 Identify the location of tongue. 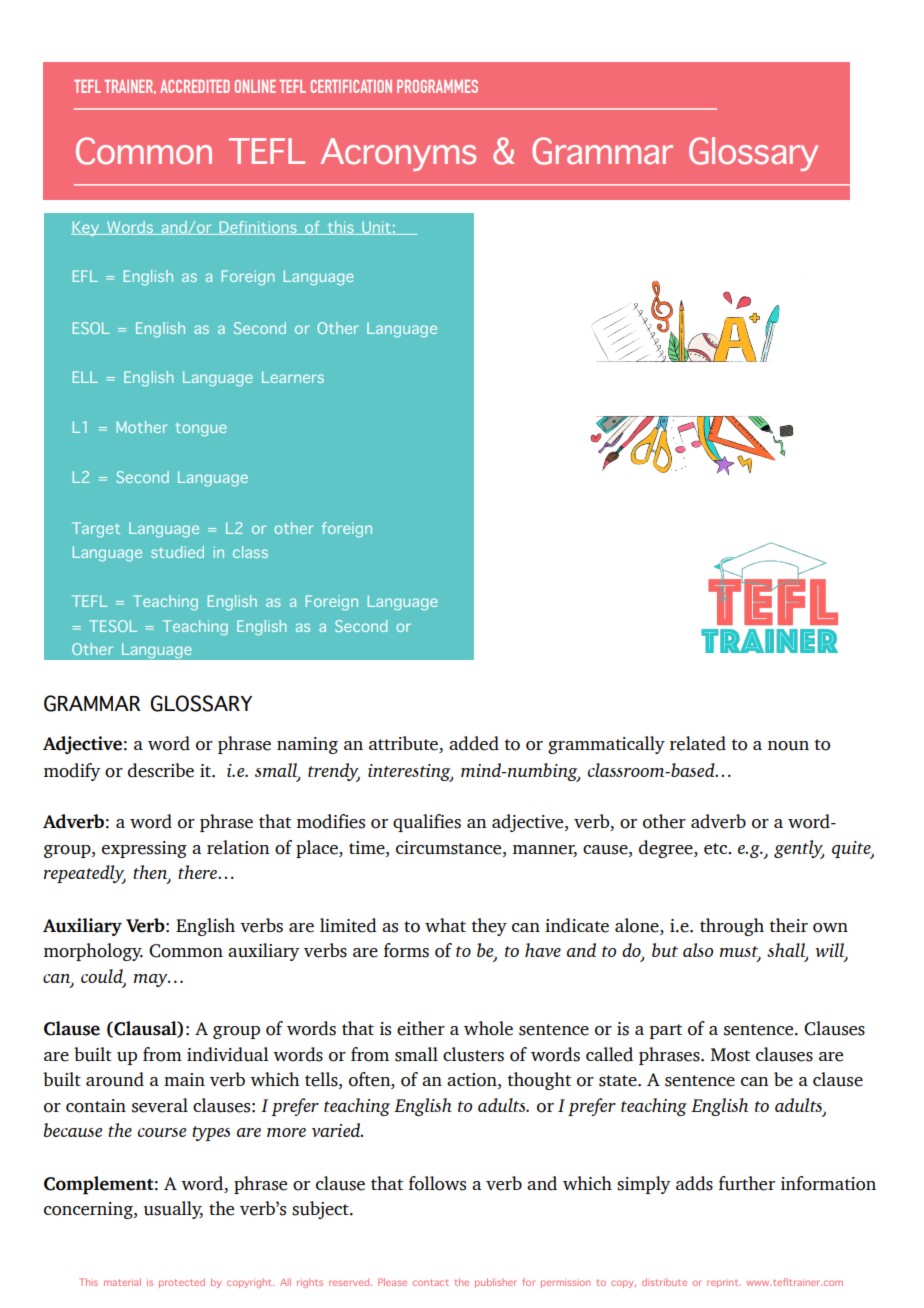
(201, 429).
